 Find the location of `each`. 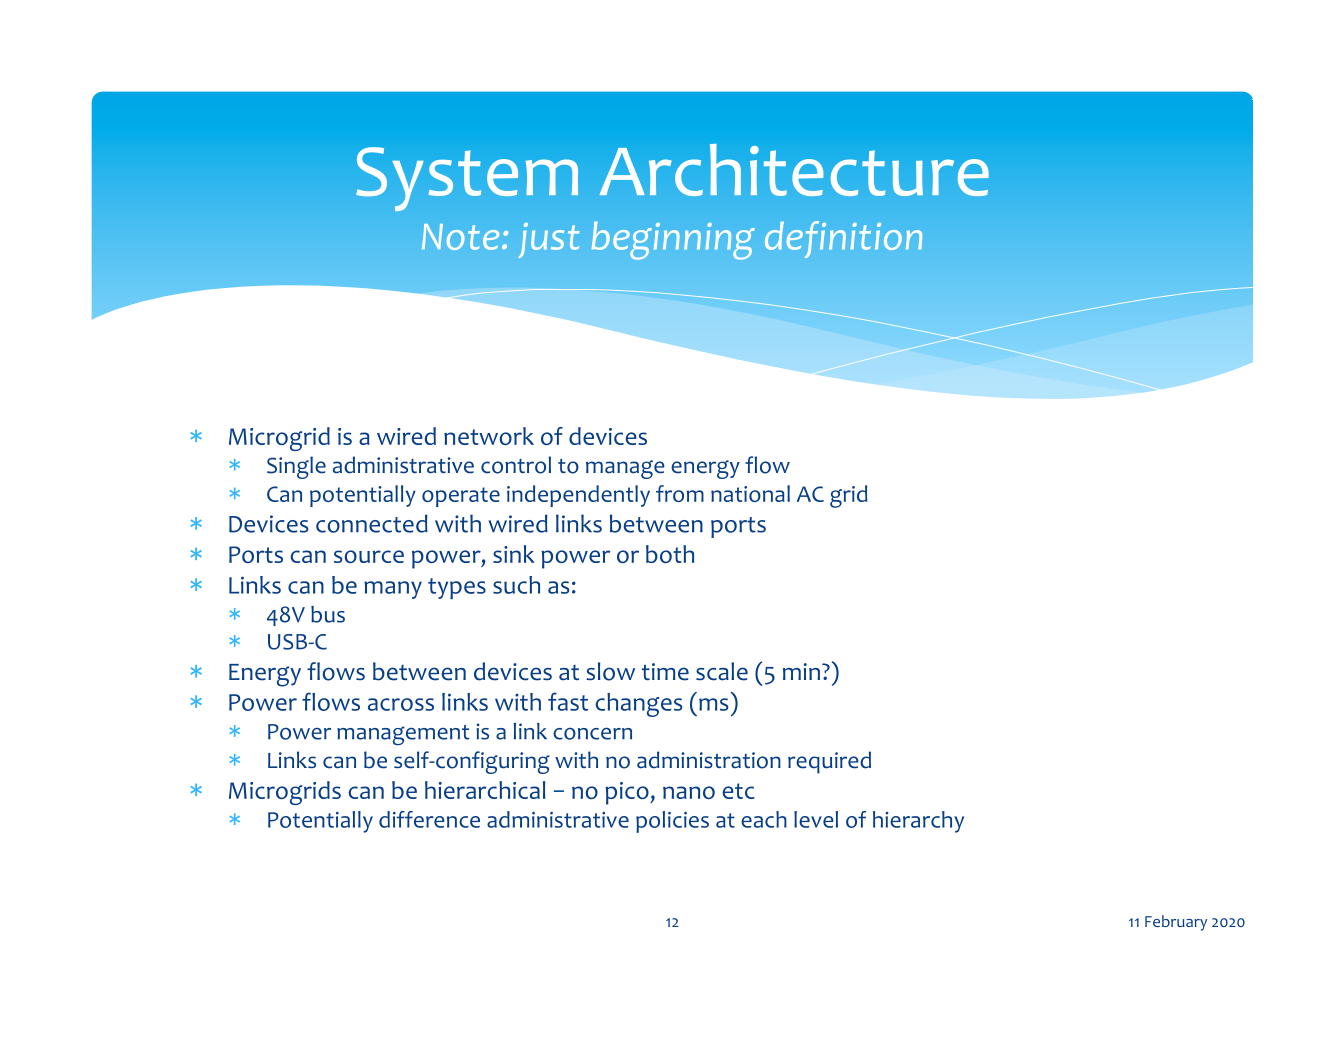

each is located at coordinates (764, 819).
